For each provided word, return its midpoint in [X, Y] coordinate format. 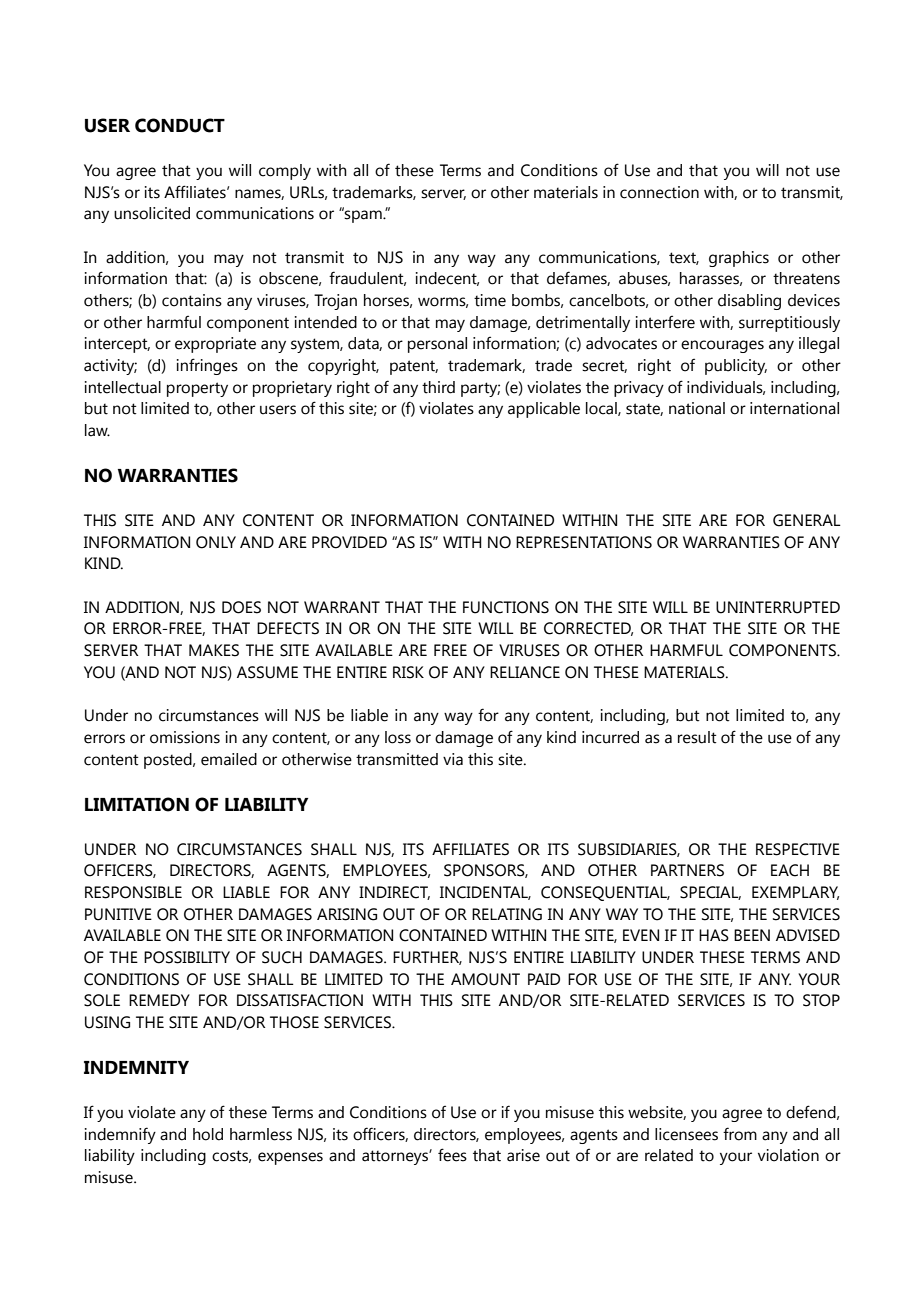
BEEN [752, 935]
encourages [722, 346]
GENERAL [807, 520]
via [453, 759]
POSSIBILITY [187, 957]
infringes [207, 366]
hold [208, 1134]
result [697, 737]
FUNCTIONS [506, 607]
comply [285, 172]
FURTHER [427, 958]
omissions [185, 737]
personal [437, 345]
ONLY [216, 542]
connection [659, 192]
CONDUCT [180, 125]
